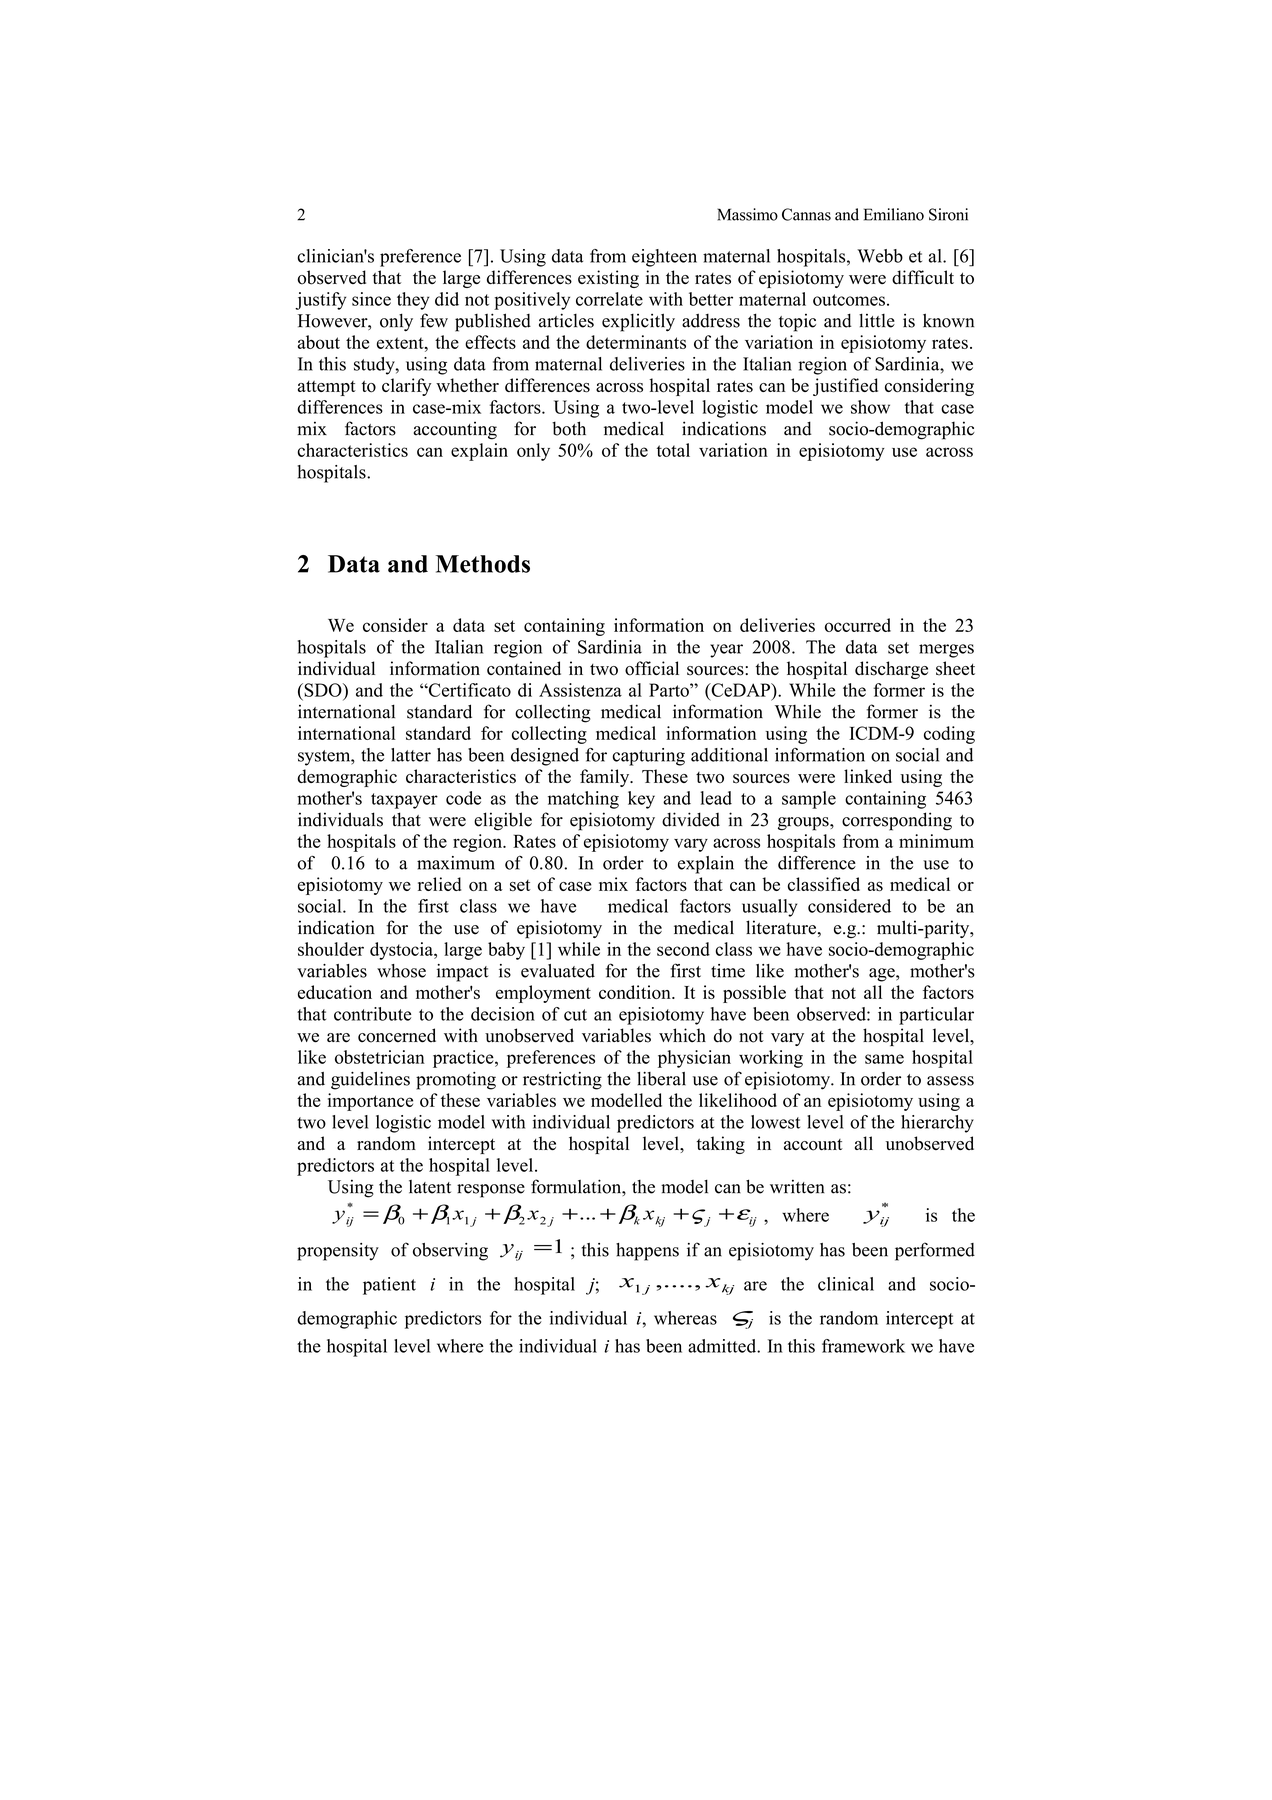 The image size is (1272, 1800). What do you see at coordinates (371, 299) in the image?
I see `since` at bounding box center [371, 299].
